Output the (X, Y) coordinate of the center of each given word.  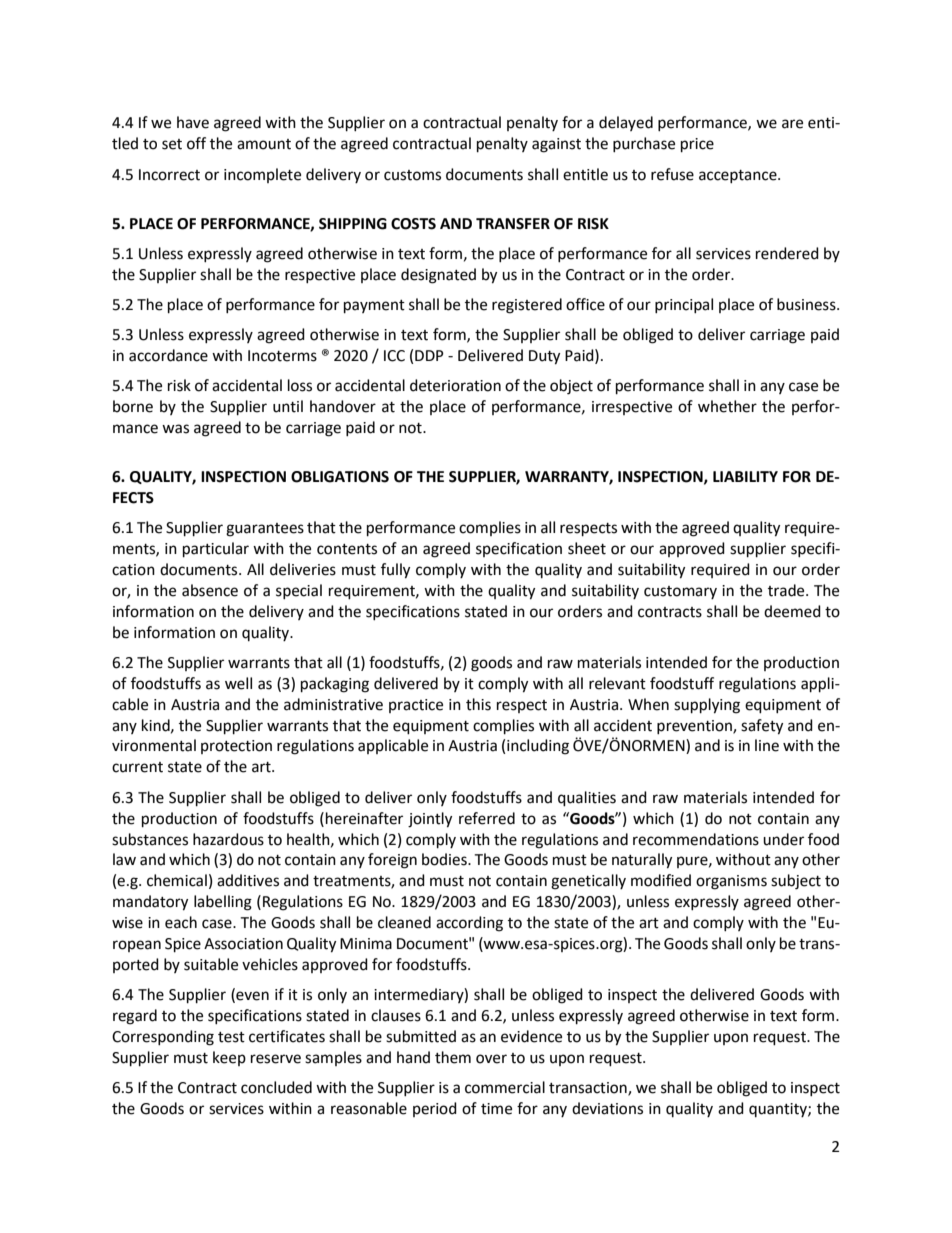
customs (412, 175)
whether (727, 406)
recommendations (696, 839)
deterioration (455, 385)
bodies (445, 859)
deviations (607, 1108)
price (697, 145)
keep (229, 1058)
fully (395, 571)
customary (680, 592)
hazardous (228, 839)
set (172, 144)
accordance (168, 355)
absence (210, 590)
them (453, 1057)
